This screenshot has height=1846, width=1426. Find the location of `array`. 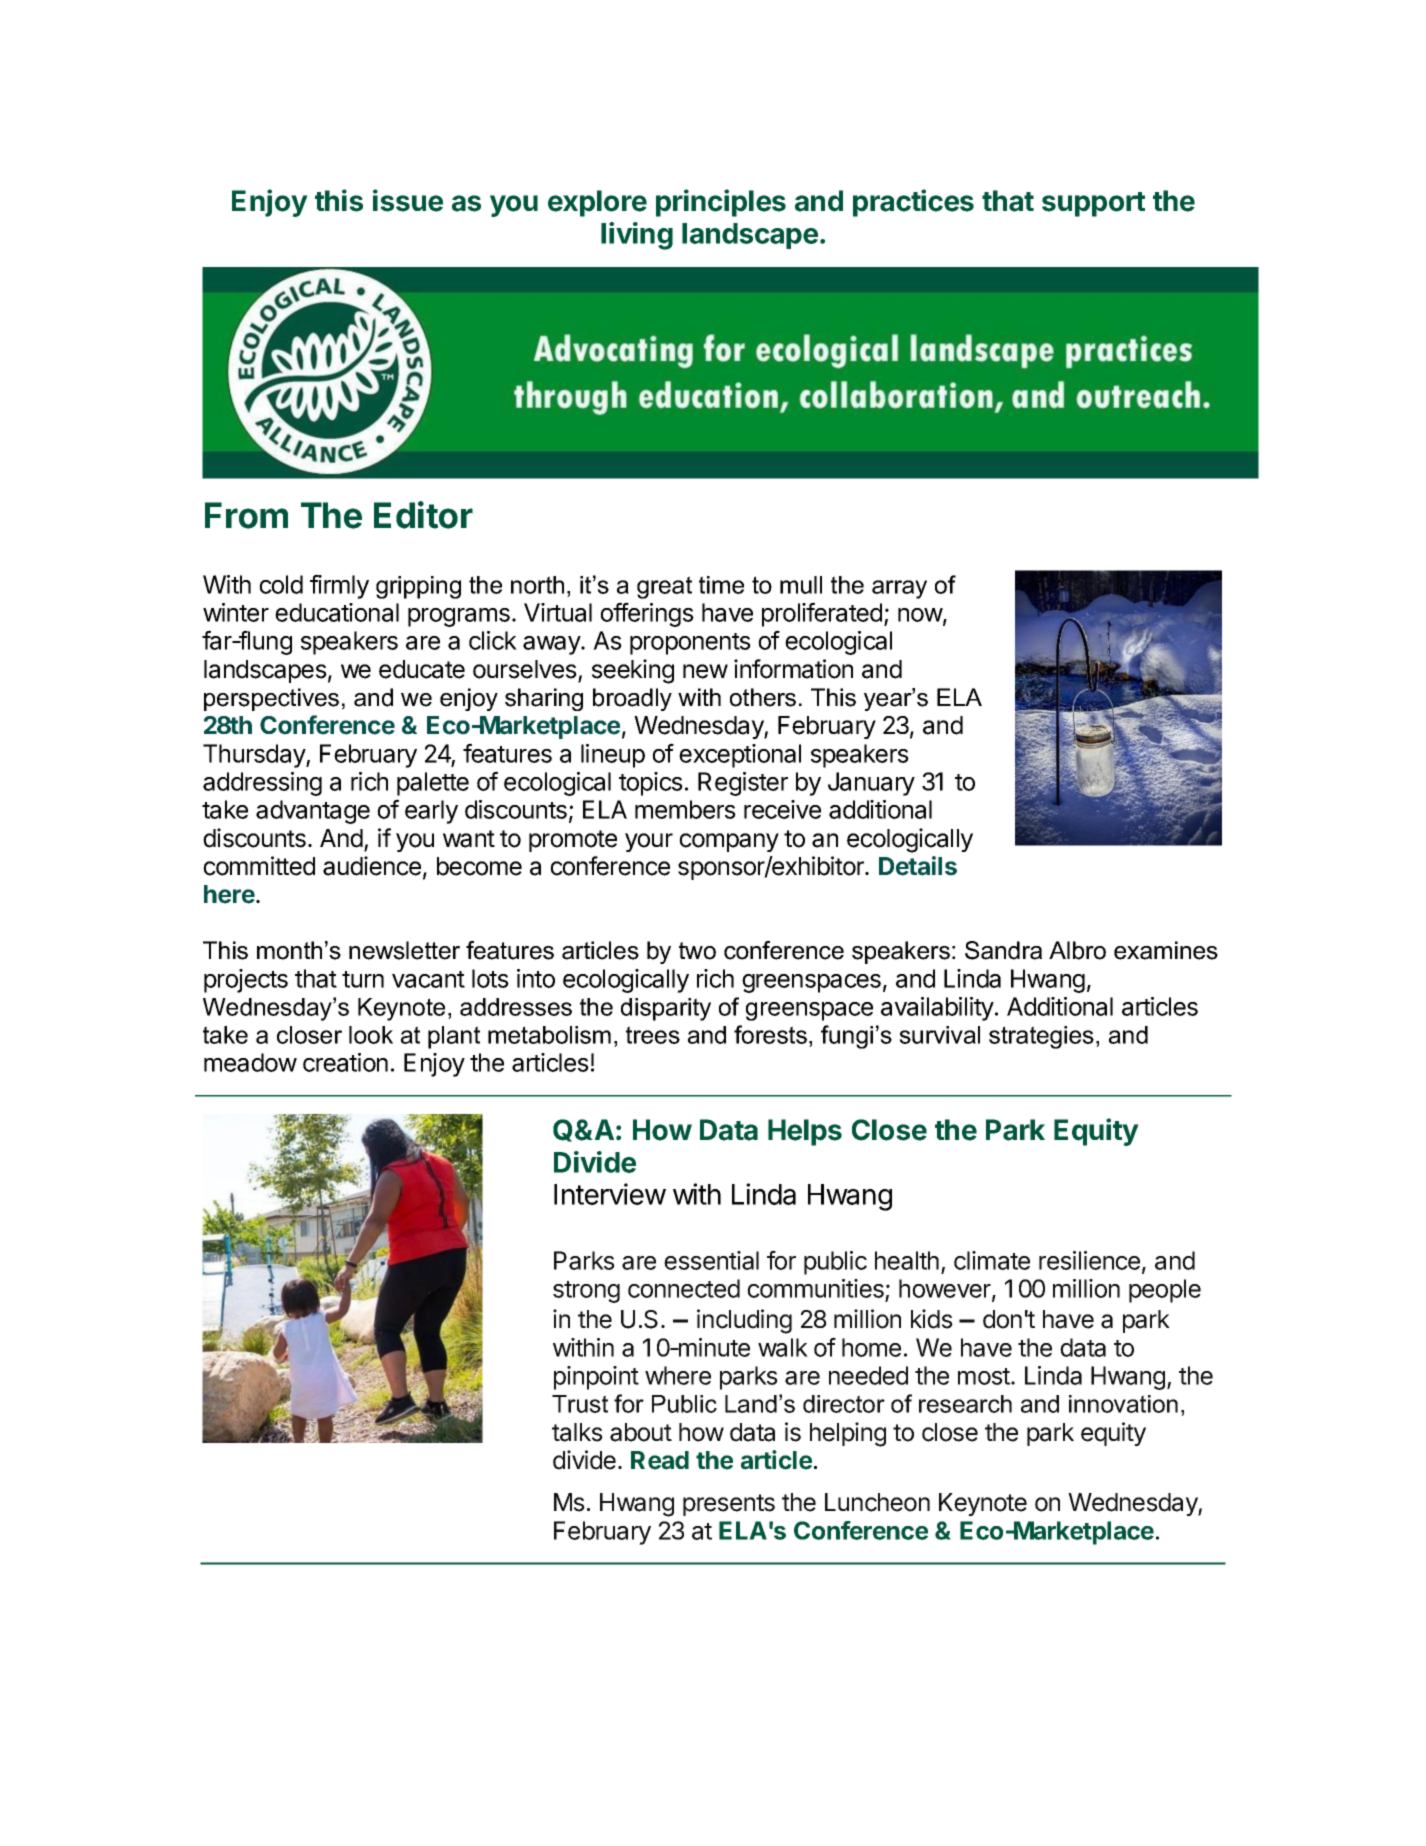

array is located at coordinates (899, 589).
